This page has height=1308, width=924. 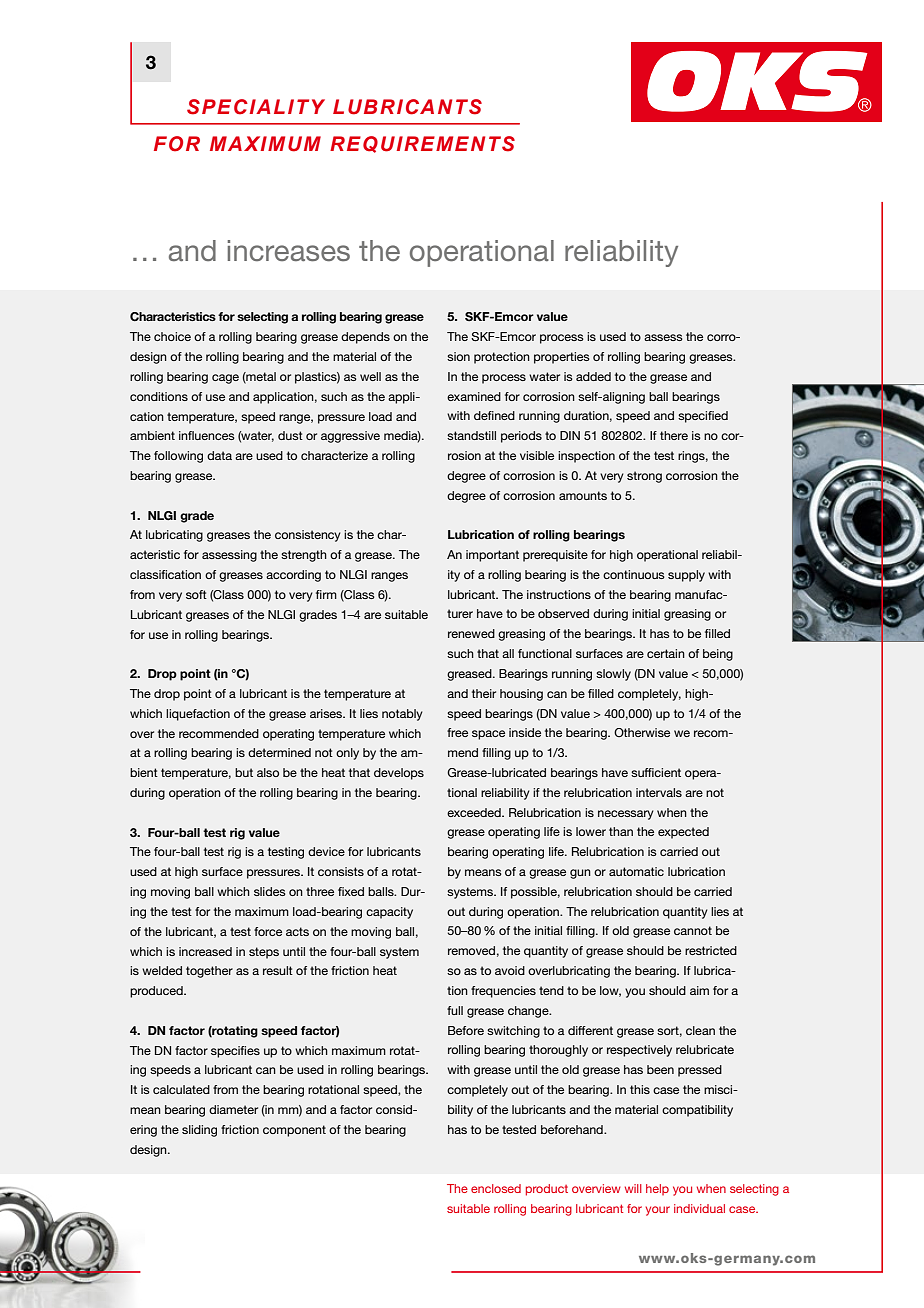 What do you see at coordinates (496, 1188) in the page?
I see `enclosed` at bounding box center [496, 1188].
